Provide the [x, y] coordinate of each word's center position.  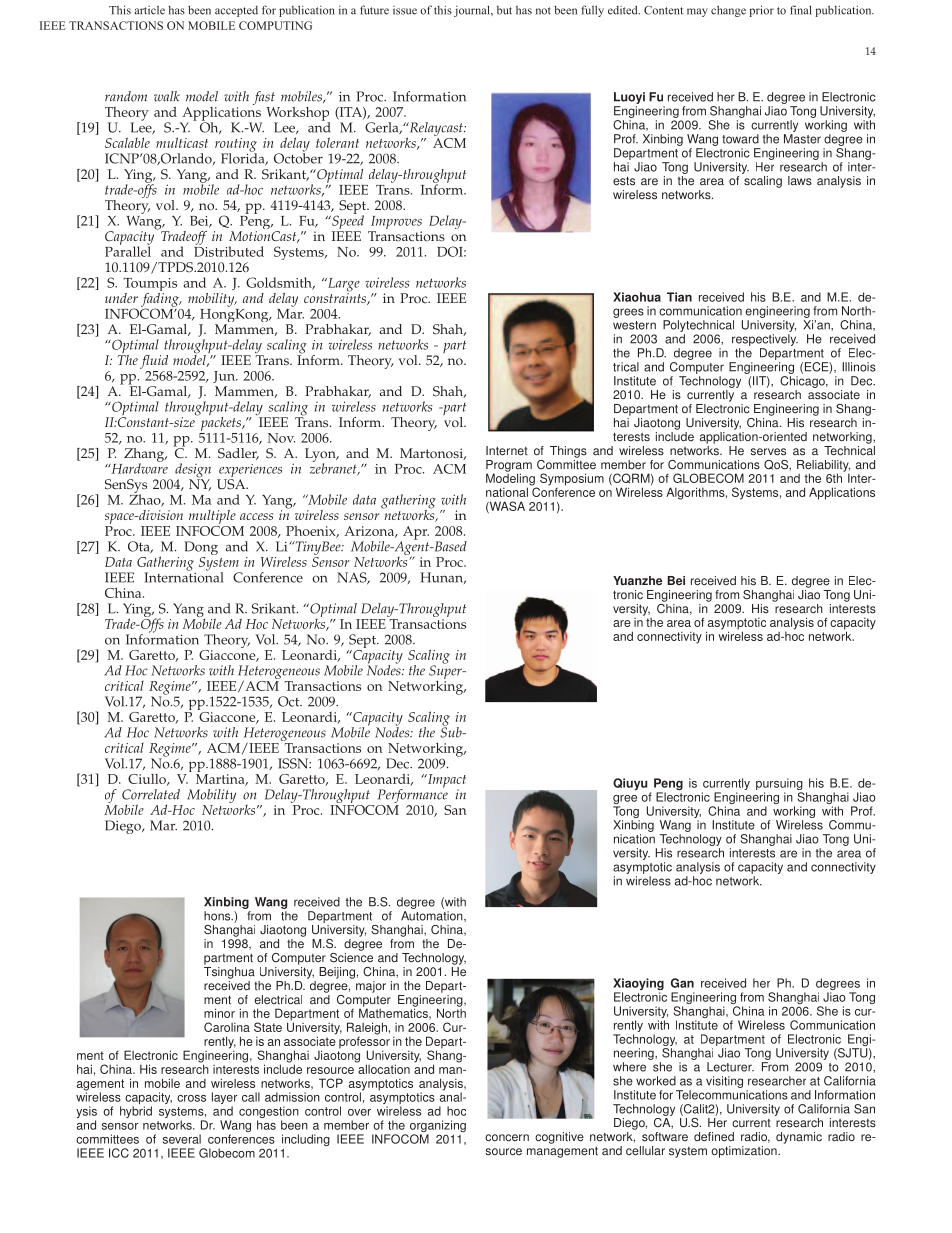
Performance [414, 796]
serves [768, 452]
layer [224, 1099]
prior [761, 11]
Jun [225, 377]
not [543, 11]
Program [509, 467]
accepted [236, 11]
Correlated [151, 794]
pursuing [779, 785]
